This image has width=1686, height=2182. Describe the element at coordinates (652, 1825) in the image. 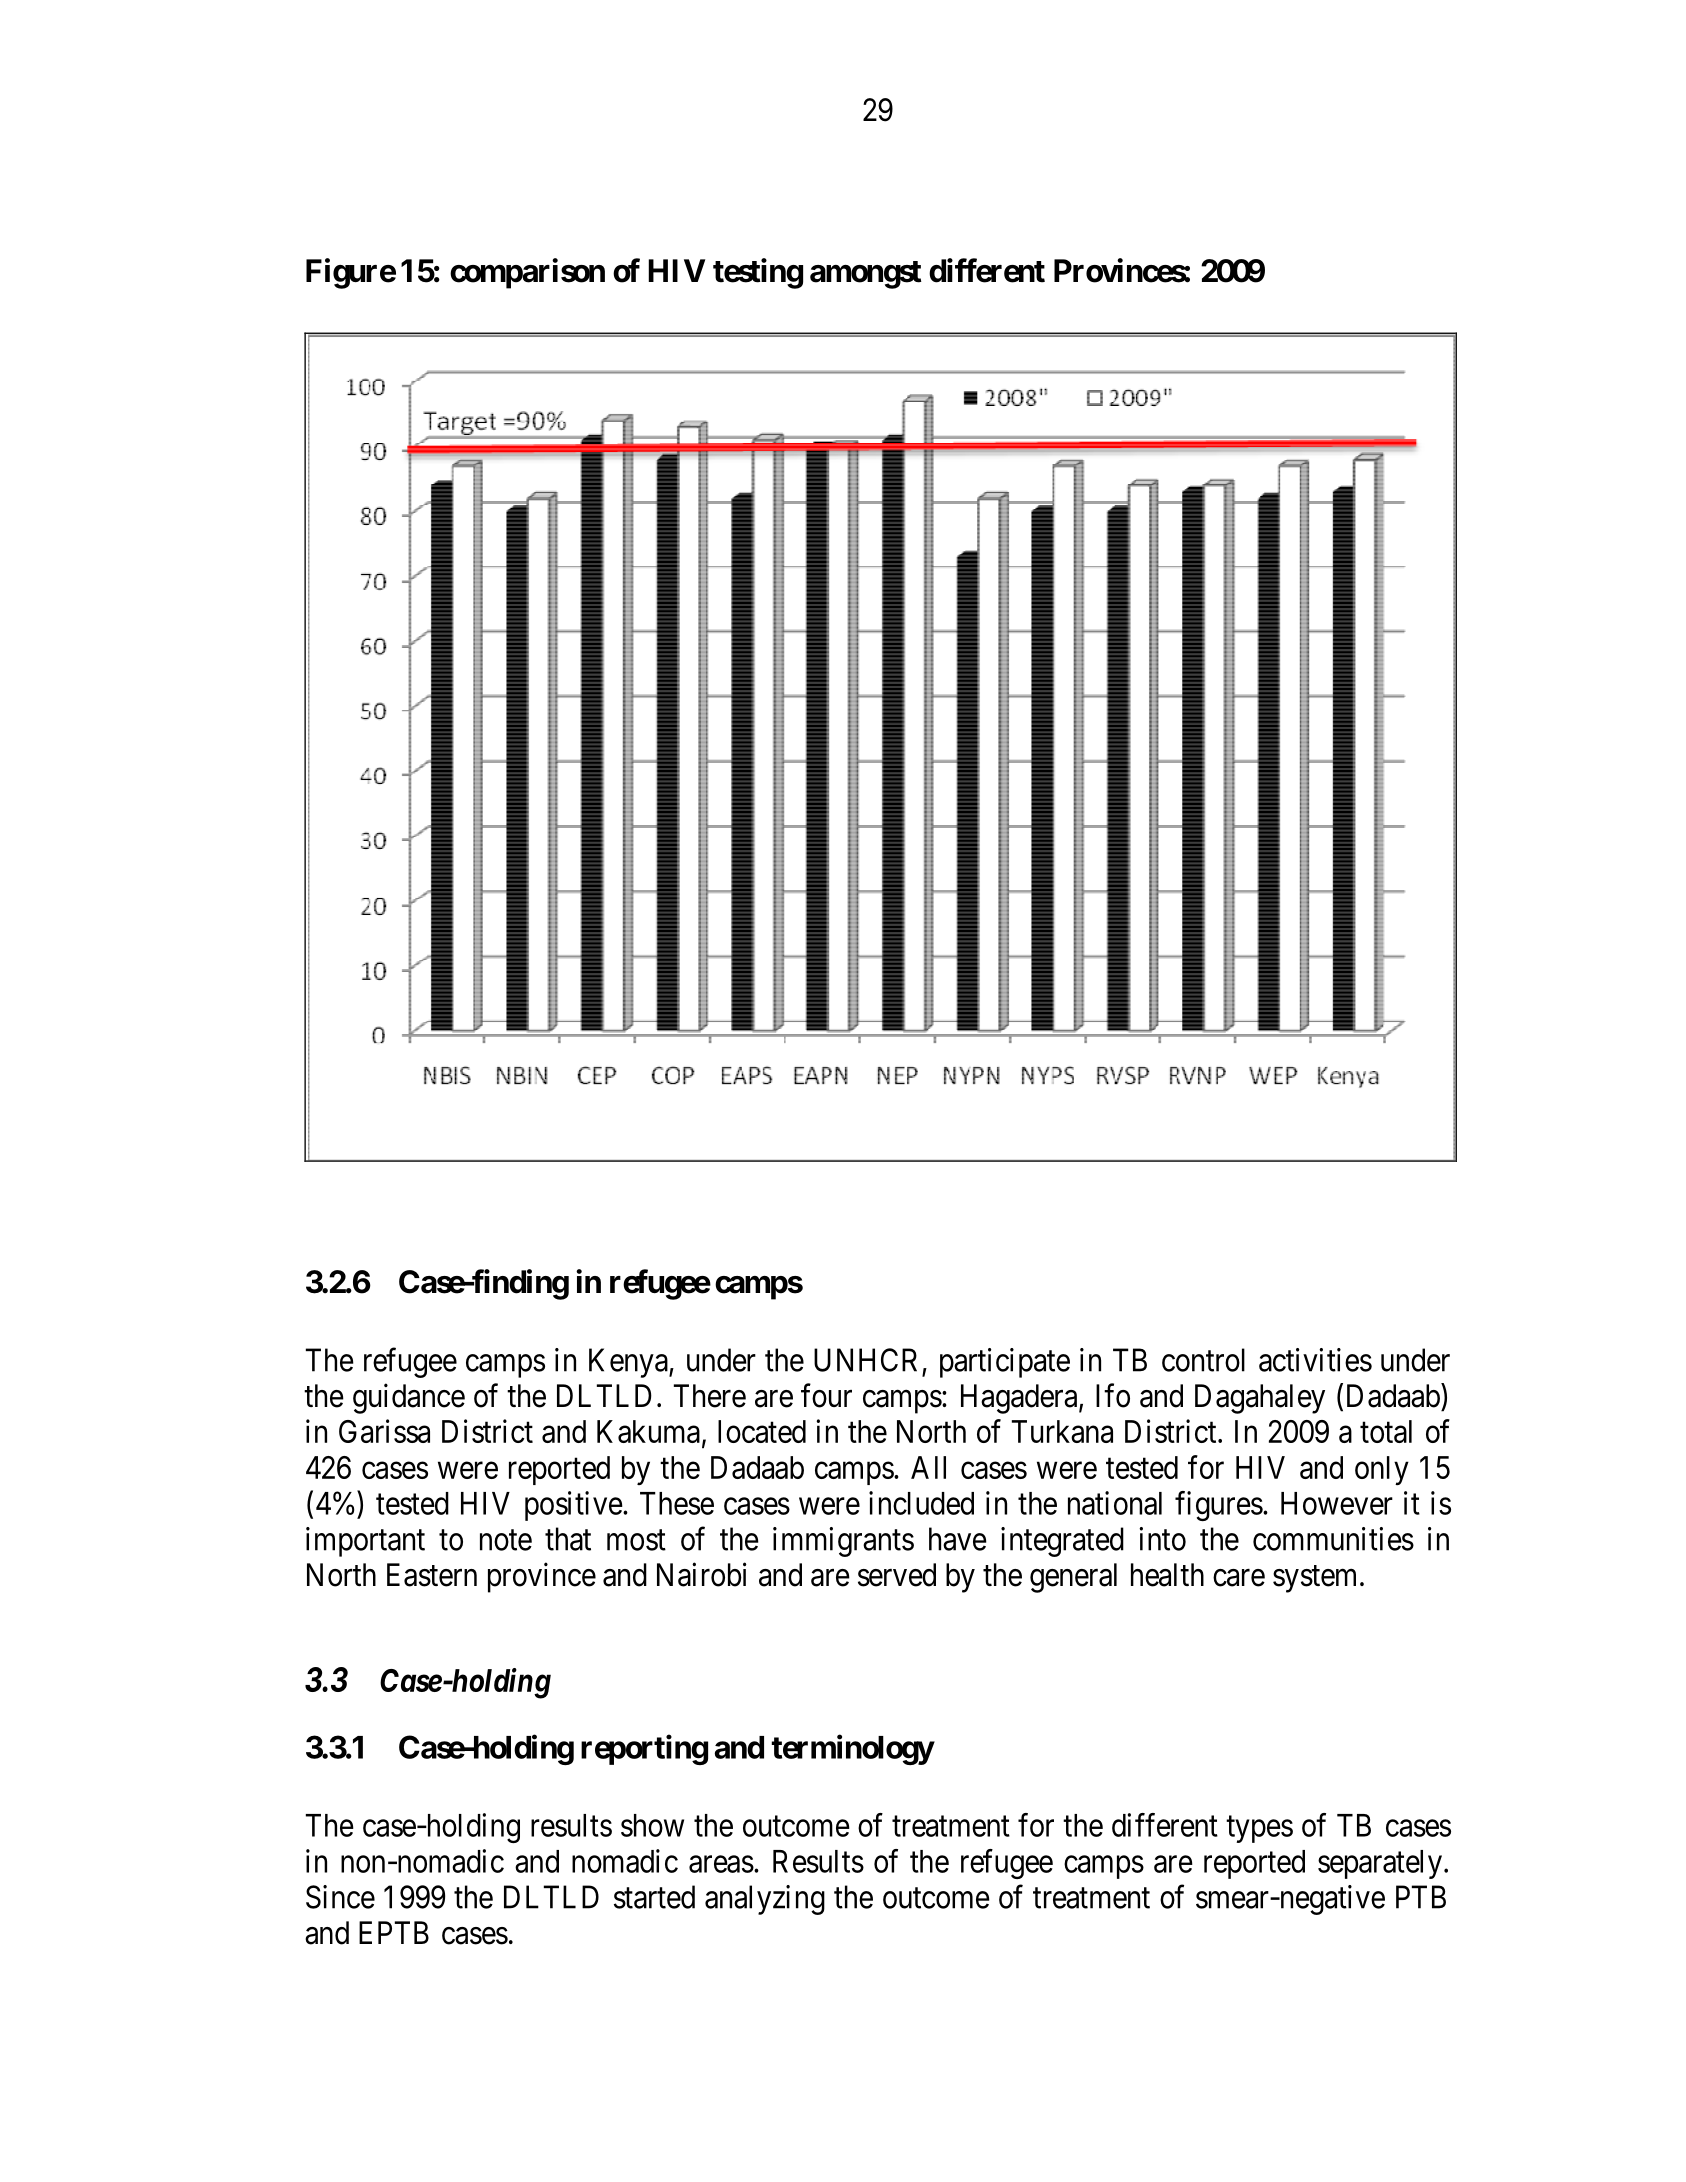

I see `show` at that location.
